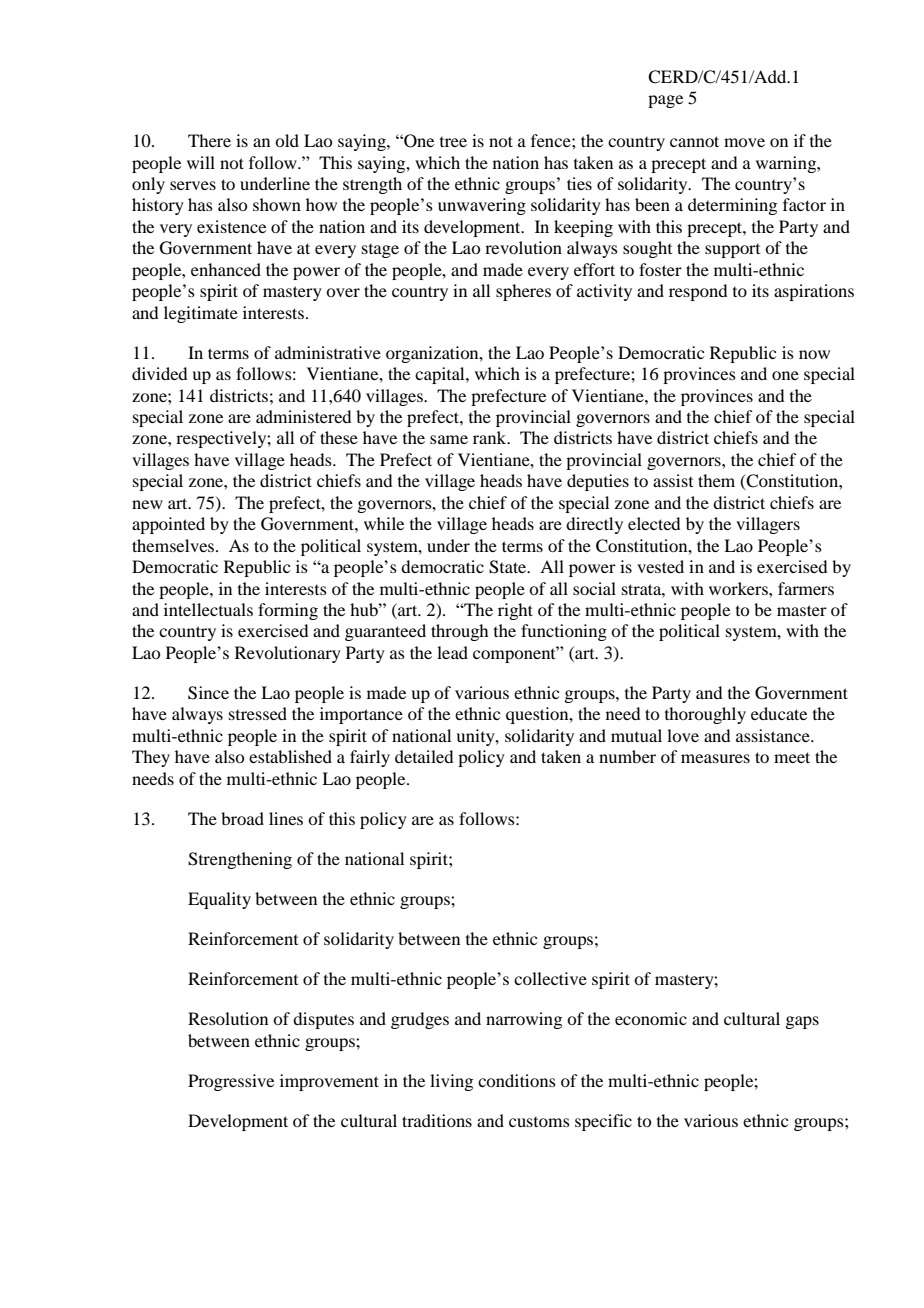 The width and height of the page is (924, 1308). Describe the element at coordinates (242, 818) in the page. I see `broad` at that location.
